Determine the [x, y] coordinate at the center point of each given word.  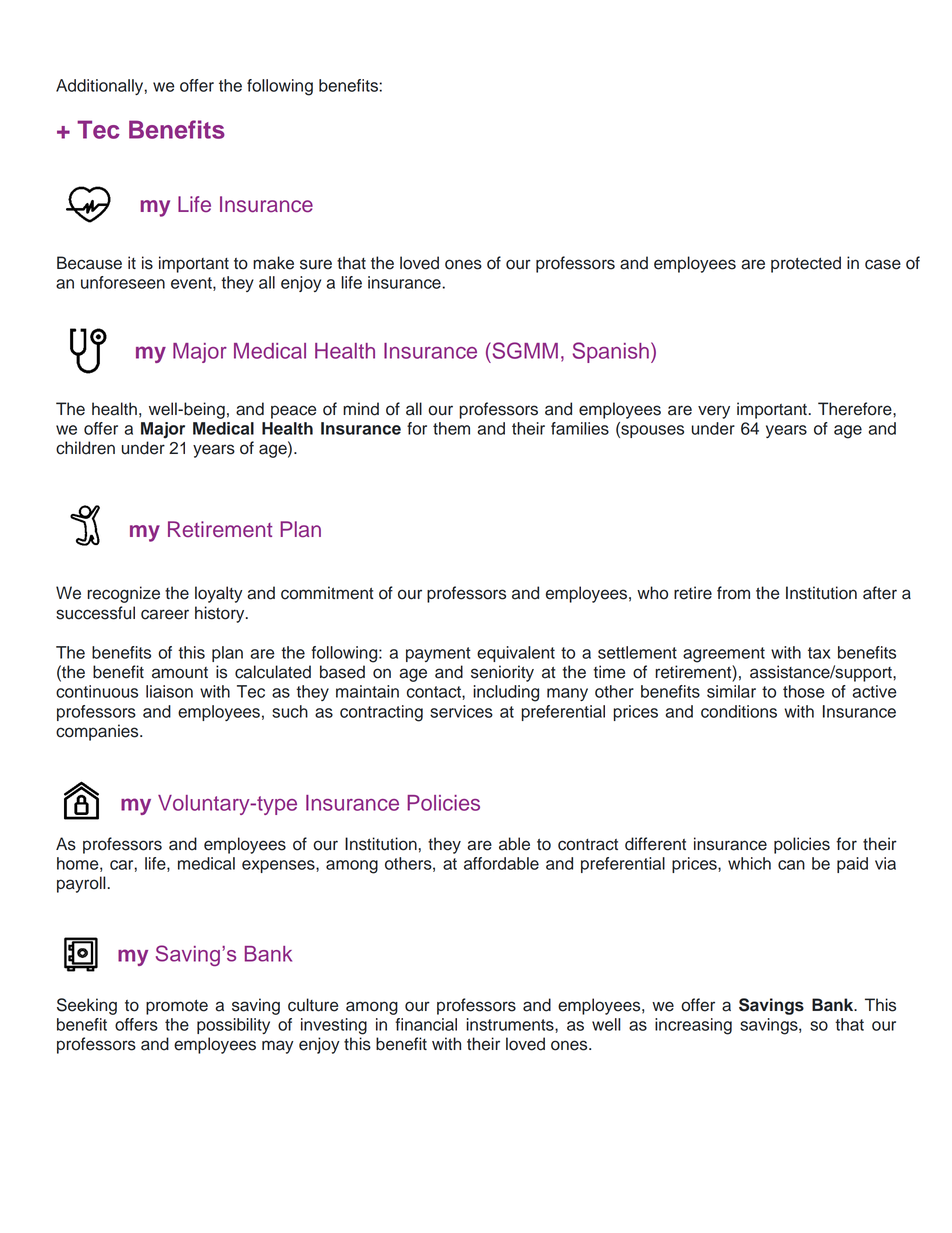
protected [806, 264]
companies [98, 732]
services [461, 711]
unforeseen [123, 282]
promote [177, 1007]
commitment [327, 593]
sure [316, 264]
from [733, 593]
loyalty [219, 594]
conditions [739, 711]
